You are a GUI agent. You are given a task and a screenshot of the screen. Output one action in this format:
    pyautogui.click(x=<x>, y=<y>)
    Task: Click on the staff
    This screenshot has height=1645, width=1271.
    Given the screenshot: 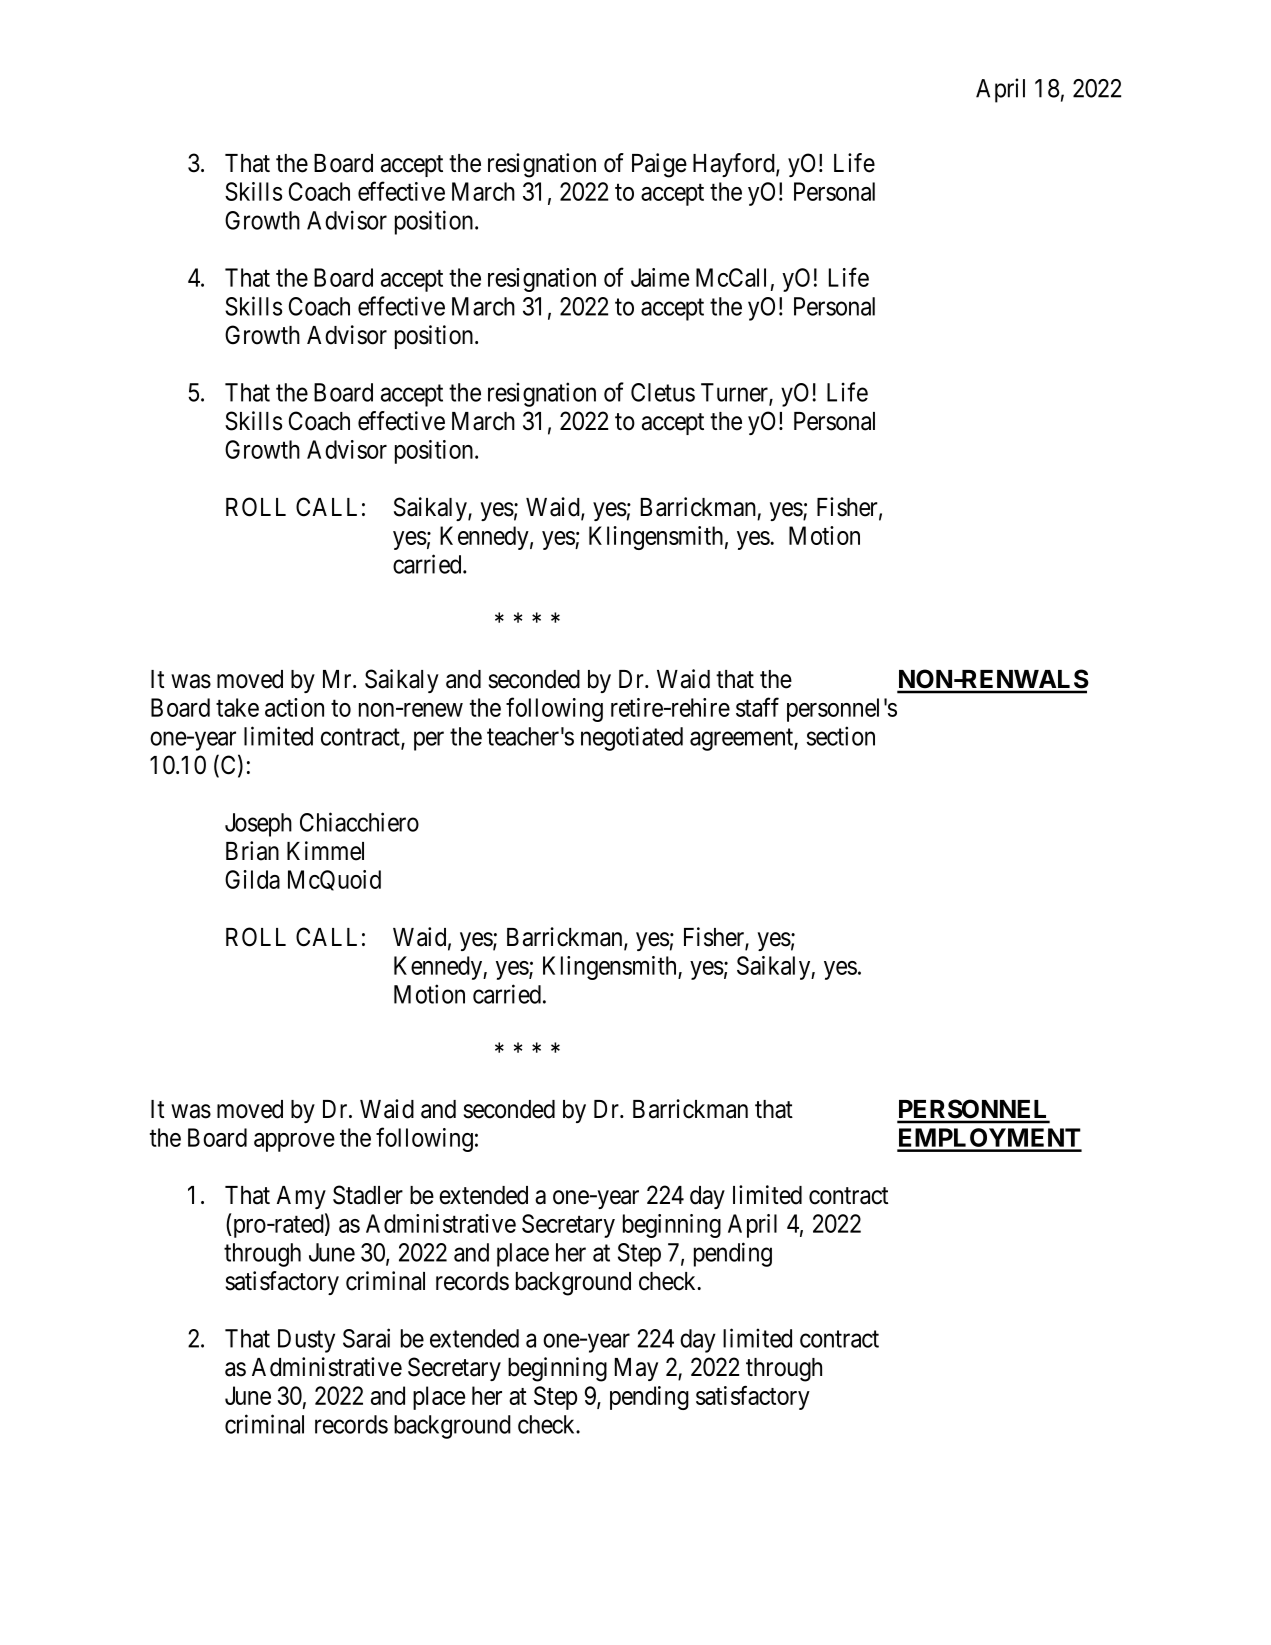 What is the action you would take?
    pyautogui.click(x=757, y=707)
